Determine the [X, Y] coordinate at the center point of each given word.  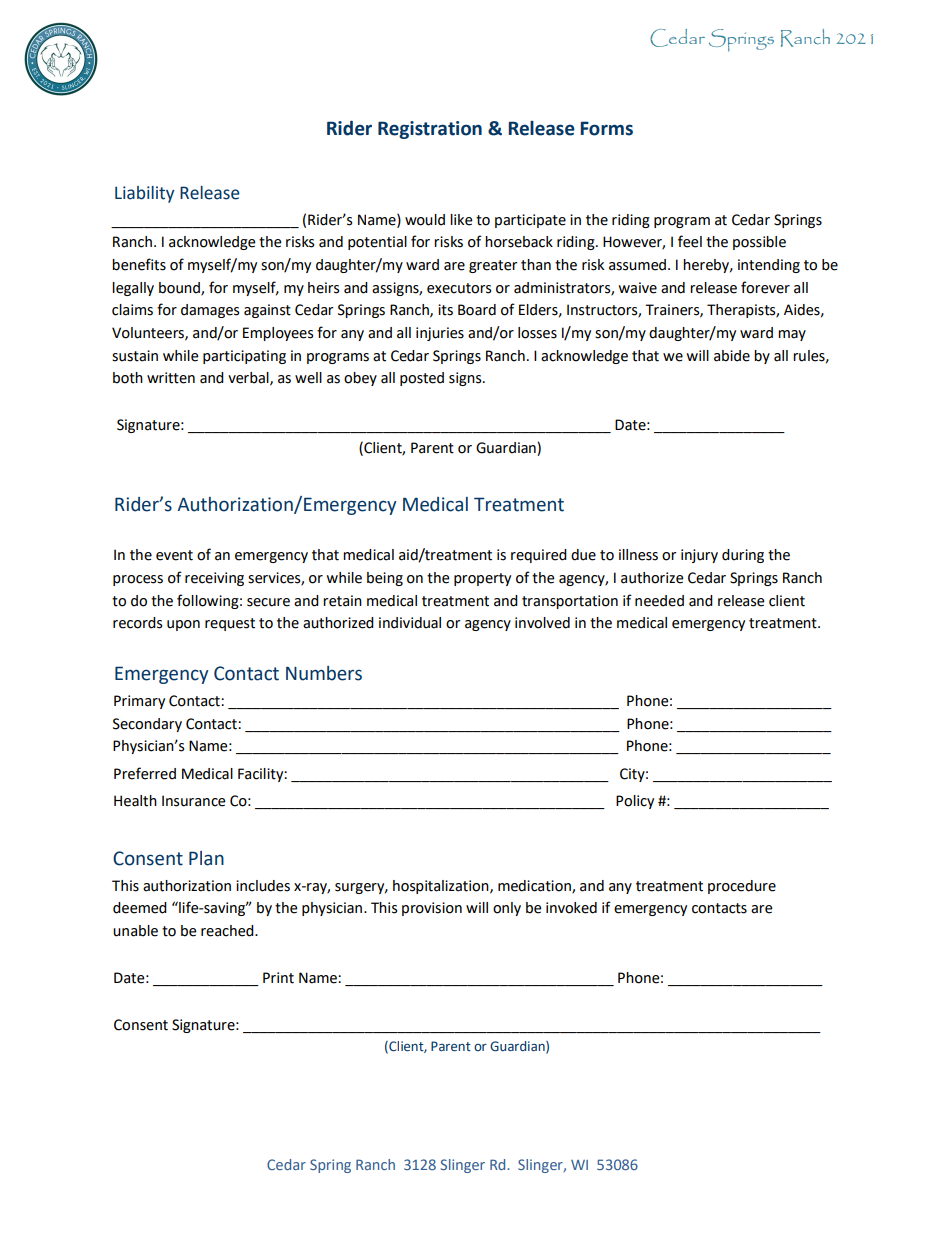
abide [732, 356]
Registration [430, 130]
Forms [606, 128]
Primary [139, 702]
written [171, 378]
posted [422, 379]
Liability [145, 194]
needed [659, 601]
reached [228, 931]
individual [410, 623]
